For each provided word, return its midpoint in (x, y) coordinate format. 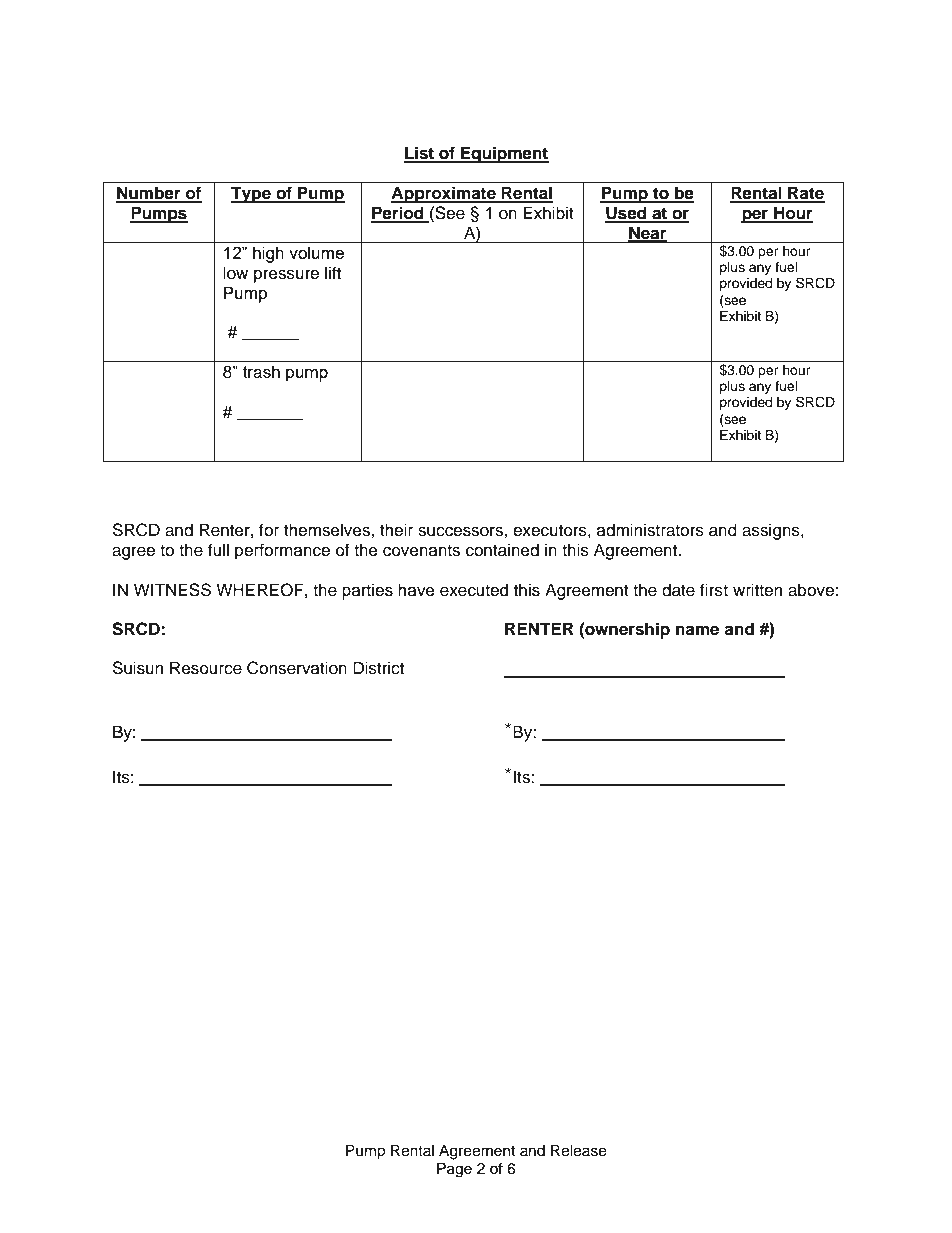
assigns (772, 531)
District (378, 668)
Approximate (444, 194)
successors (461, 531)
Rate (805, 194)
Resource (206, 668)
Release (579, 1150)
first (714, 590)
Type (252, 194)
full (218, 550)
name (697, 630)
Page (454, 1170)
